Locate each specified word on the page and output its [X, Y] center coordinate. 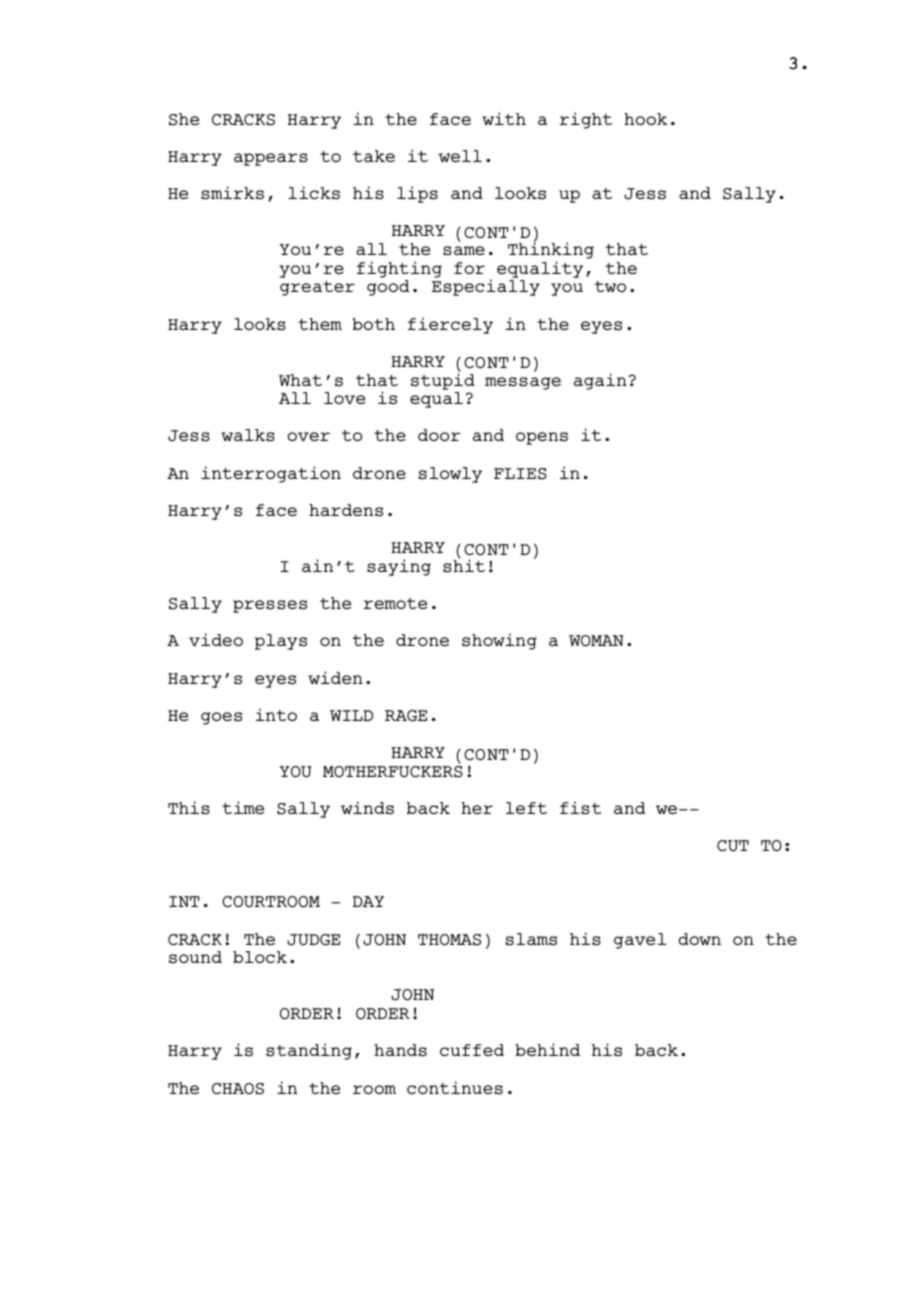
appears [271, 159]
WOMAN [596, 640]
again [600, 381]
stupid [443, 380]
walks [248, 435]
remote [395, 603]
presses [270, 606]
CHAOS [238, 1089]
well [460, 156]
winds [367, 808]
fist [580, 808]
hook [646, 119]
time [243, 807]
